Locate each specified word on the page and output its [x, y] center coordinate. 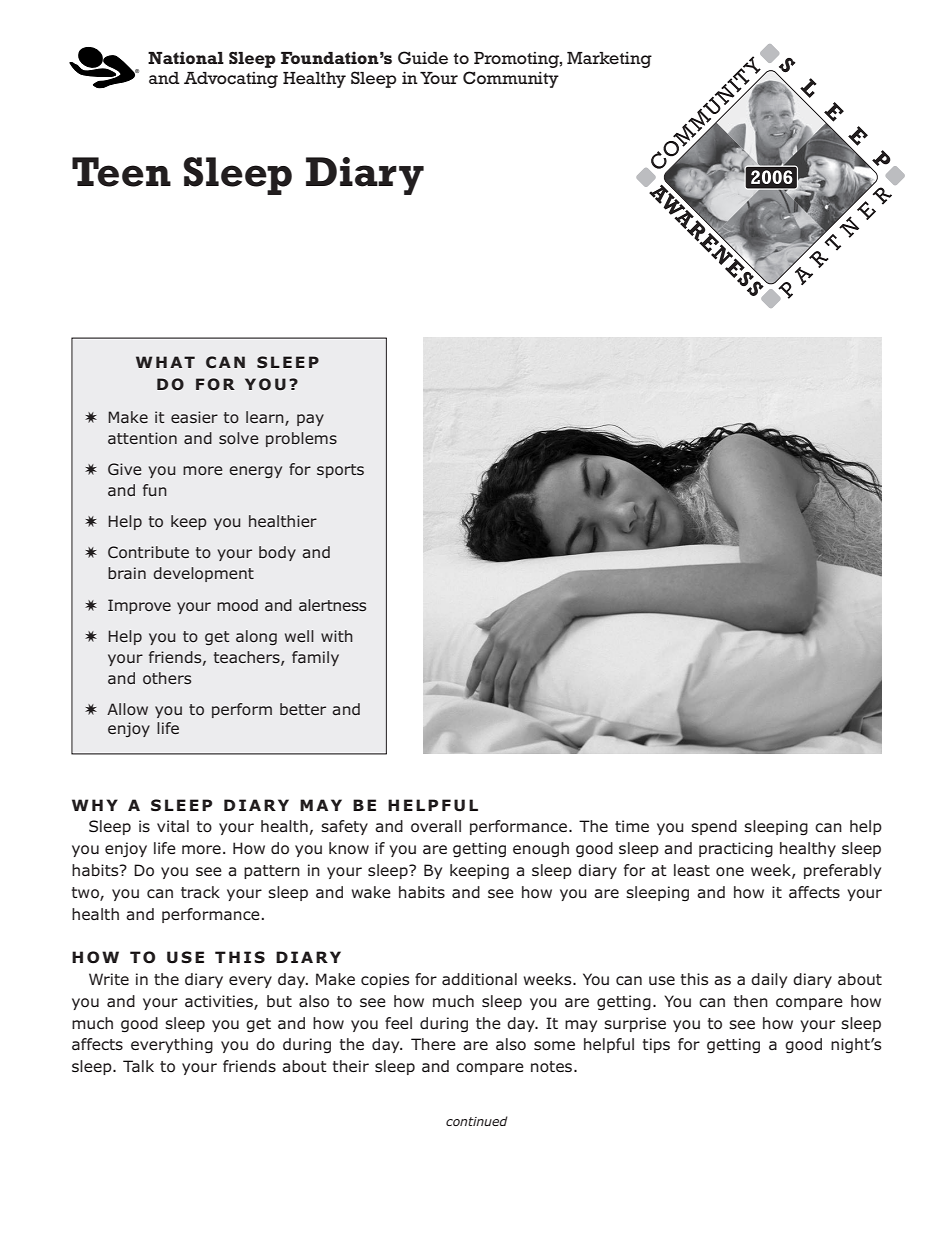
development [203, 574]
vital [173, 826]
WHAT [165, 362]
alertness [332, 605]
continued [477, 1121]
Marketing [609, 60]
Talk [138, 1066]
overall [436, 826]
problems [301, 439]
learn [266, 418]
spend [714, 827]
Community [511, 79]
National [186, 57]
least [692, 870]
